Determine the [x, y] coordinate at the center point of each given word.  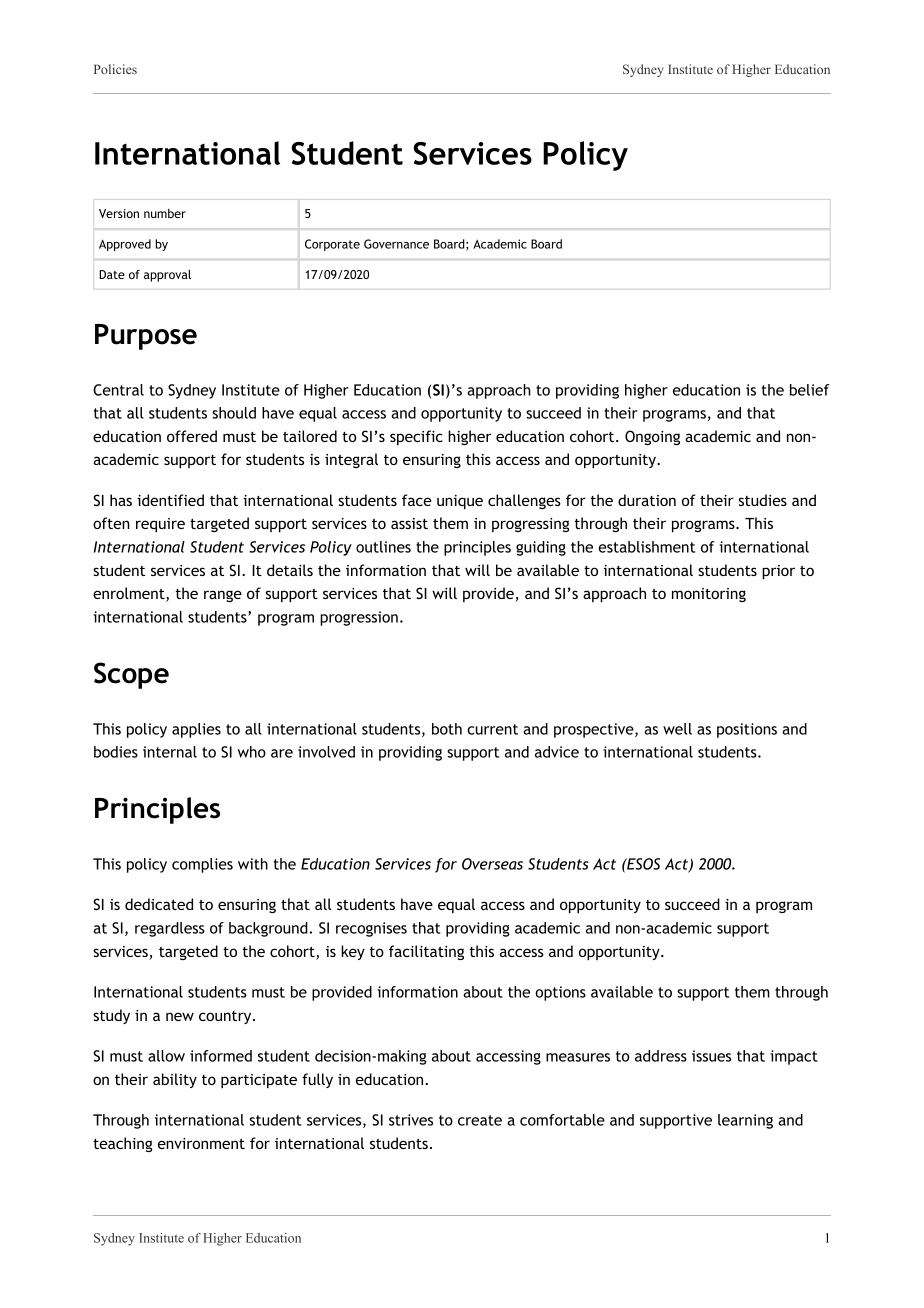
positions [747, 730]
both [447, 729]
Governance [396, 244]
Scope [131, 675]
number [165, 213]
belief [809, 390]
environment [201, 1143]
